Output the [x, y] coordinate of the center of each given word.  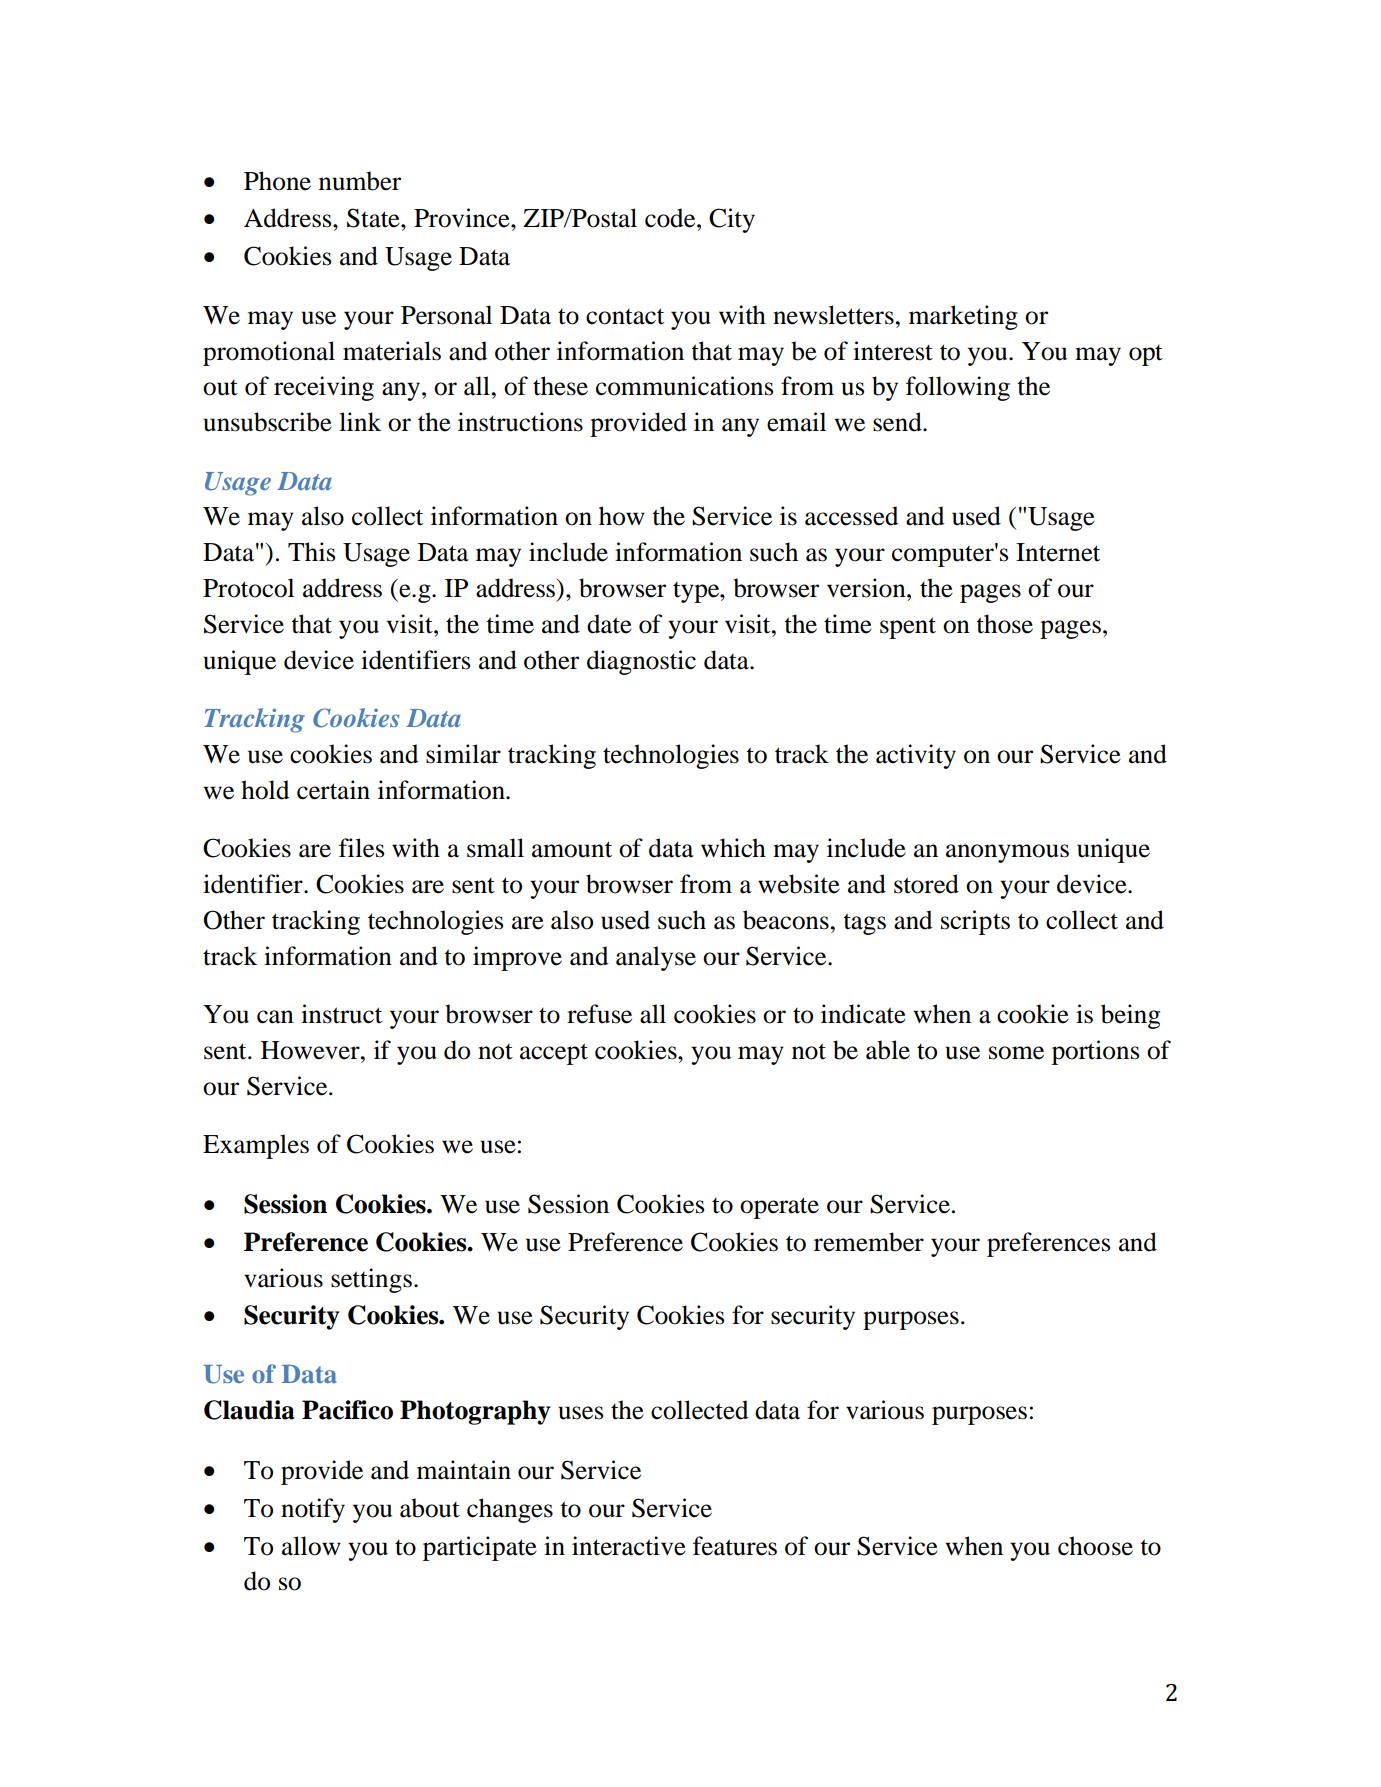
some [1016, 1053]
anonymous [1007, 853]
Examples [256, 1146]
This [311, 552]
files [361, 848]
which [733, 848]
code [671, 218]
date [609, 624]
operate [779, 1208]
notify [313, 1510]
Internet [1058, 552]
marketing [963, 317]
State [374, 218]
